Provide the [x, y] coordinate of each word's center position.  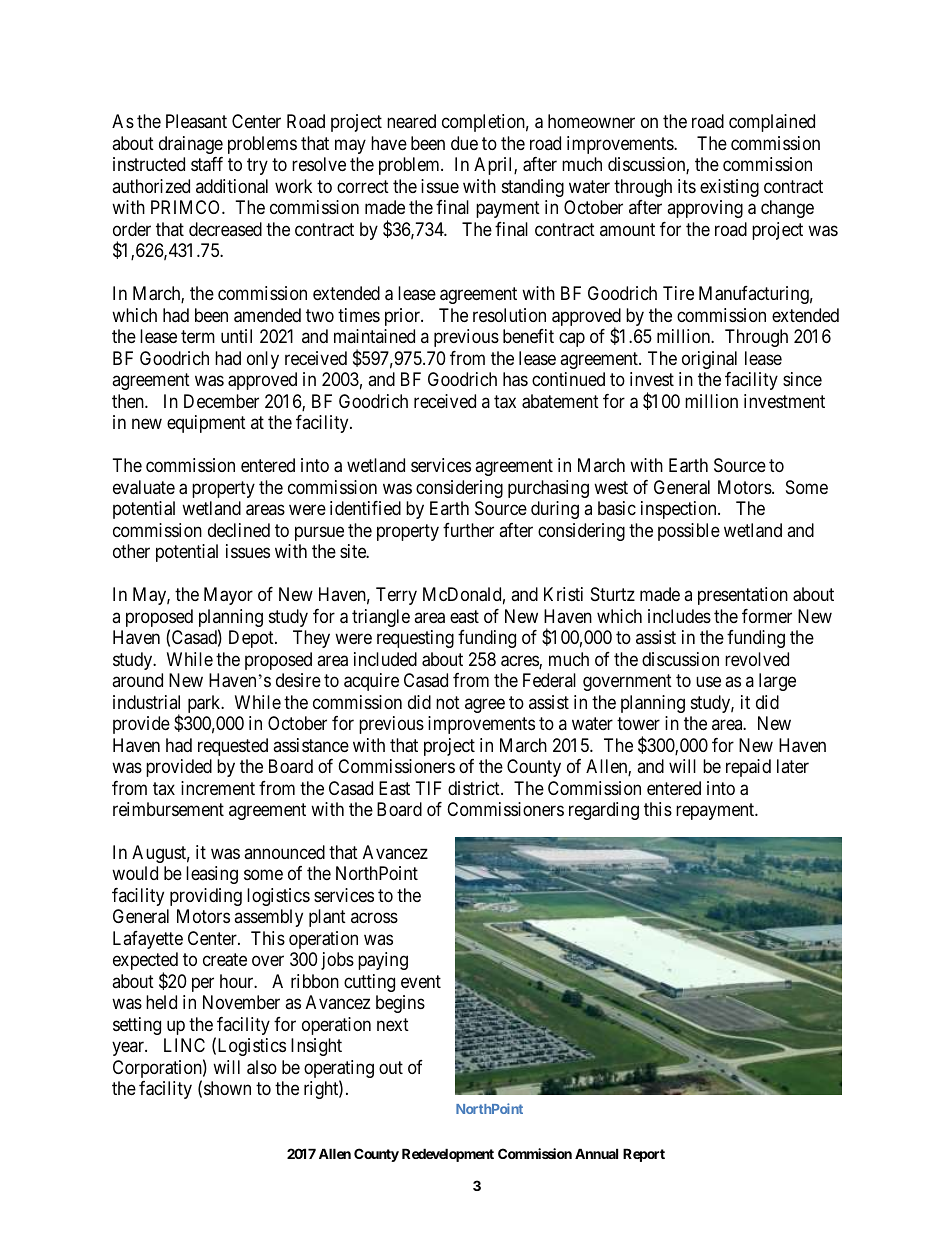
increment [218, 788]
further [468, 530]
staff [207, 164]
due [464, 143]
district [475, 788]
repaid [748, 768]
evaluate [144, 487]
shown [227, 1088]
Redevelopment [448, 1155]
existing [729, 188]
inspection [680, 510]
